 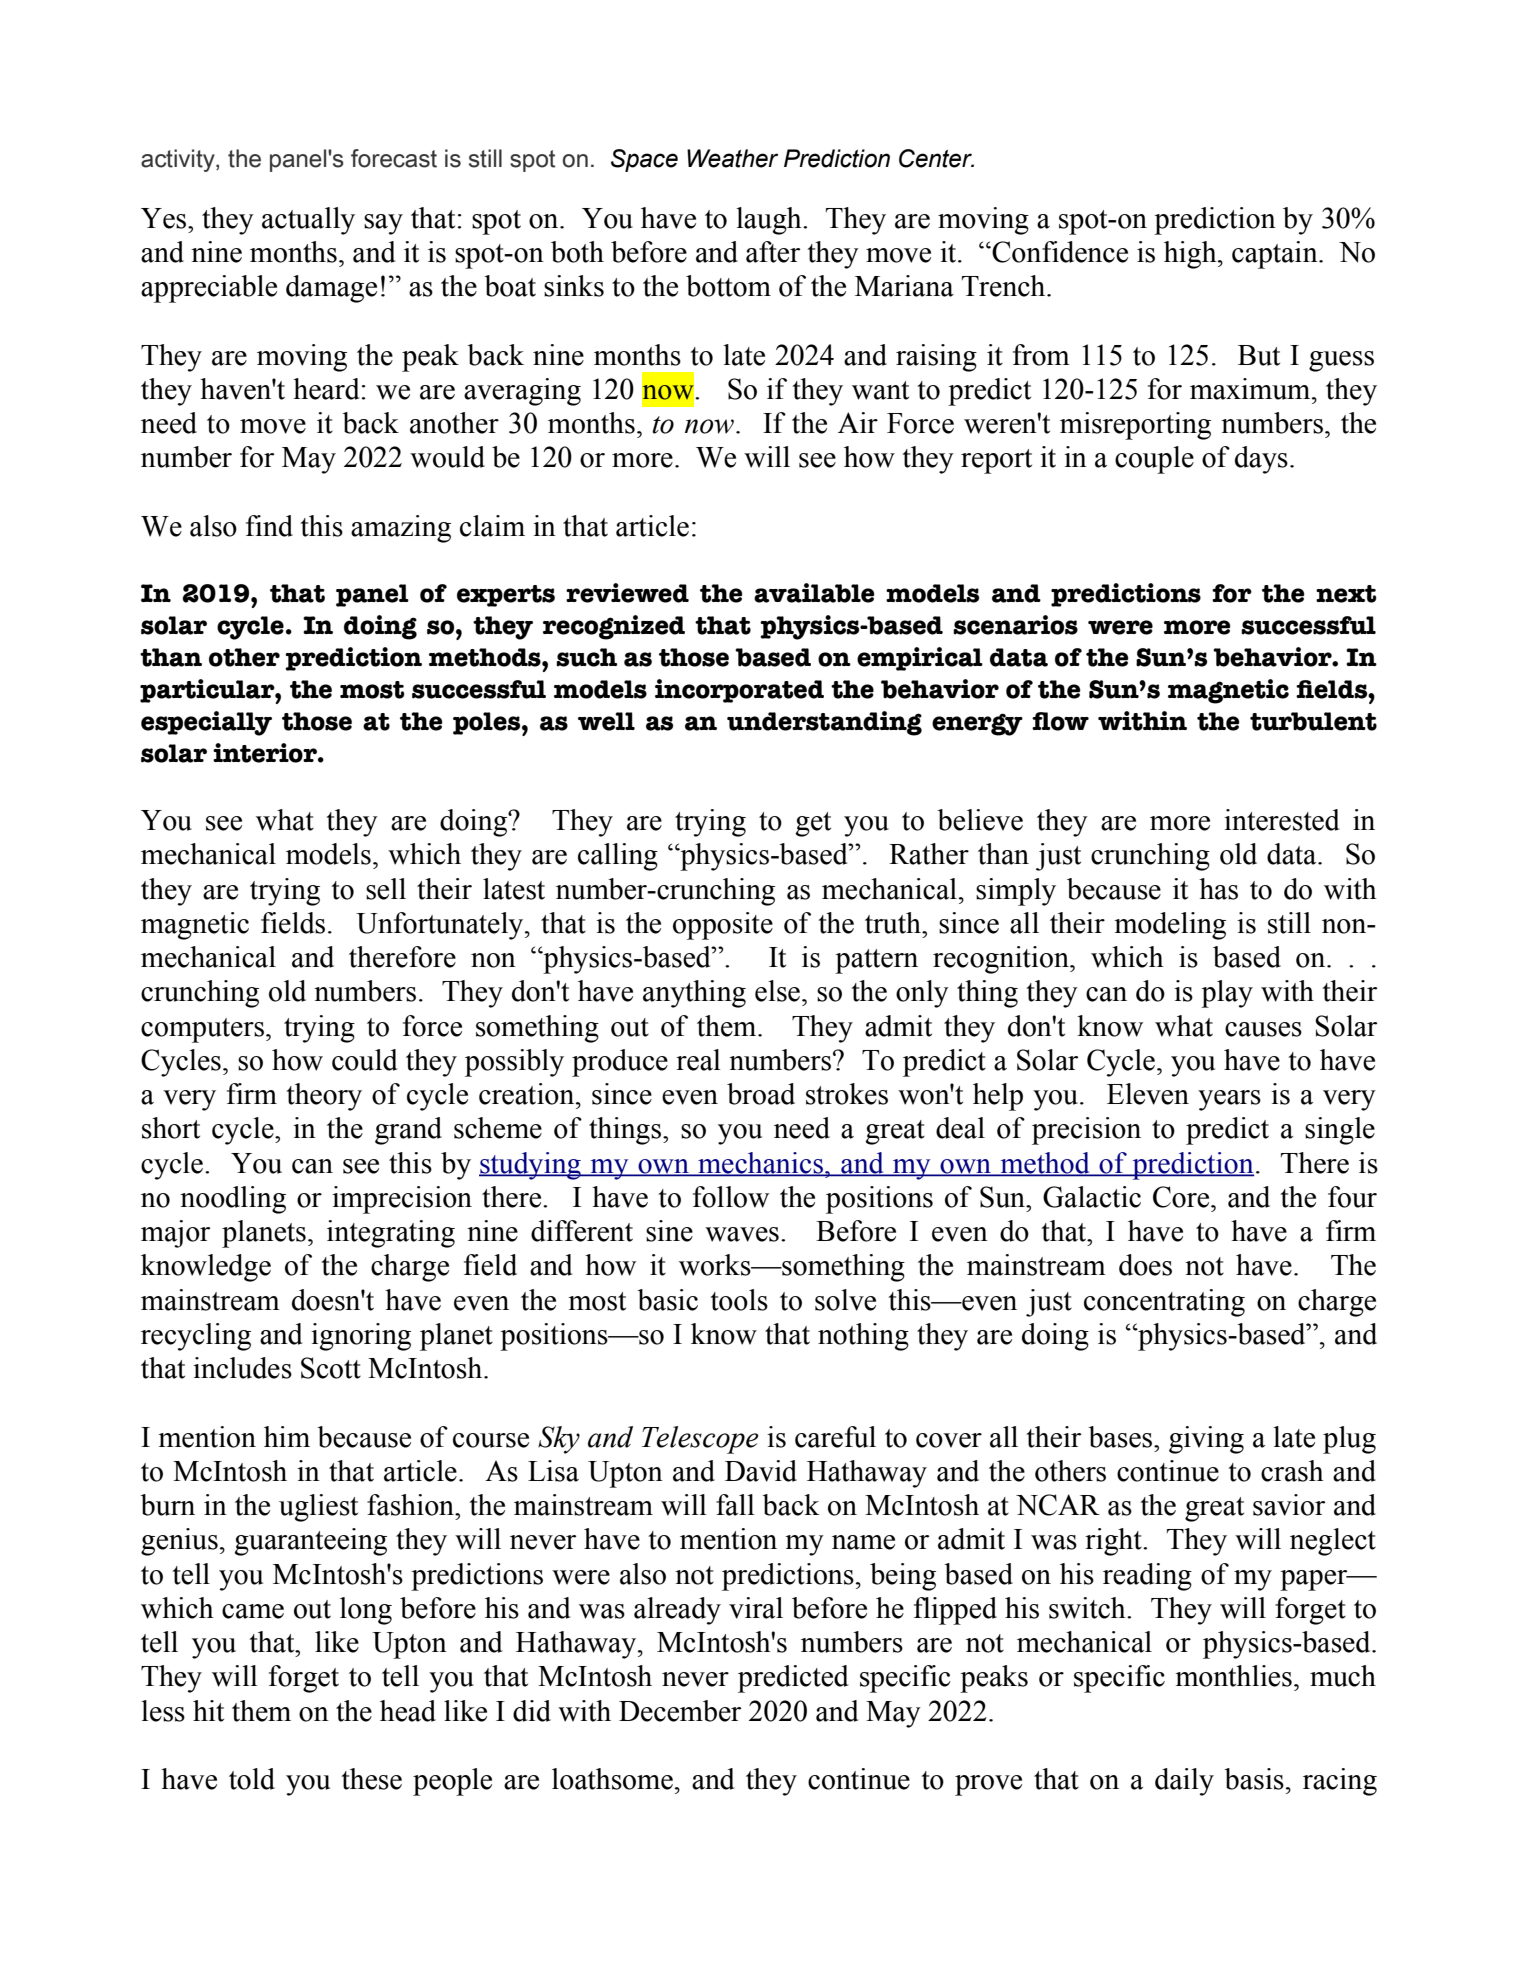 I want to click on actually, so click(x=308, y=221).
